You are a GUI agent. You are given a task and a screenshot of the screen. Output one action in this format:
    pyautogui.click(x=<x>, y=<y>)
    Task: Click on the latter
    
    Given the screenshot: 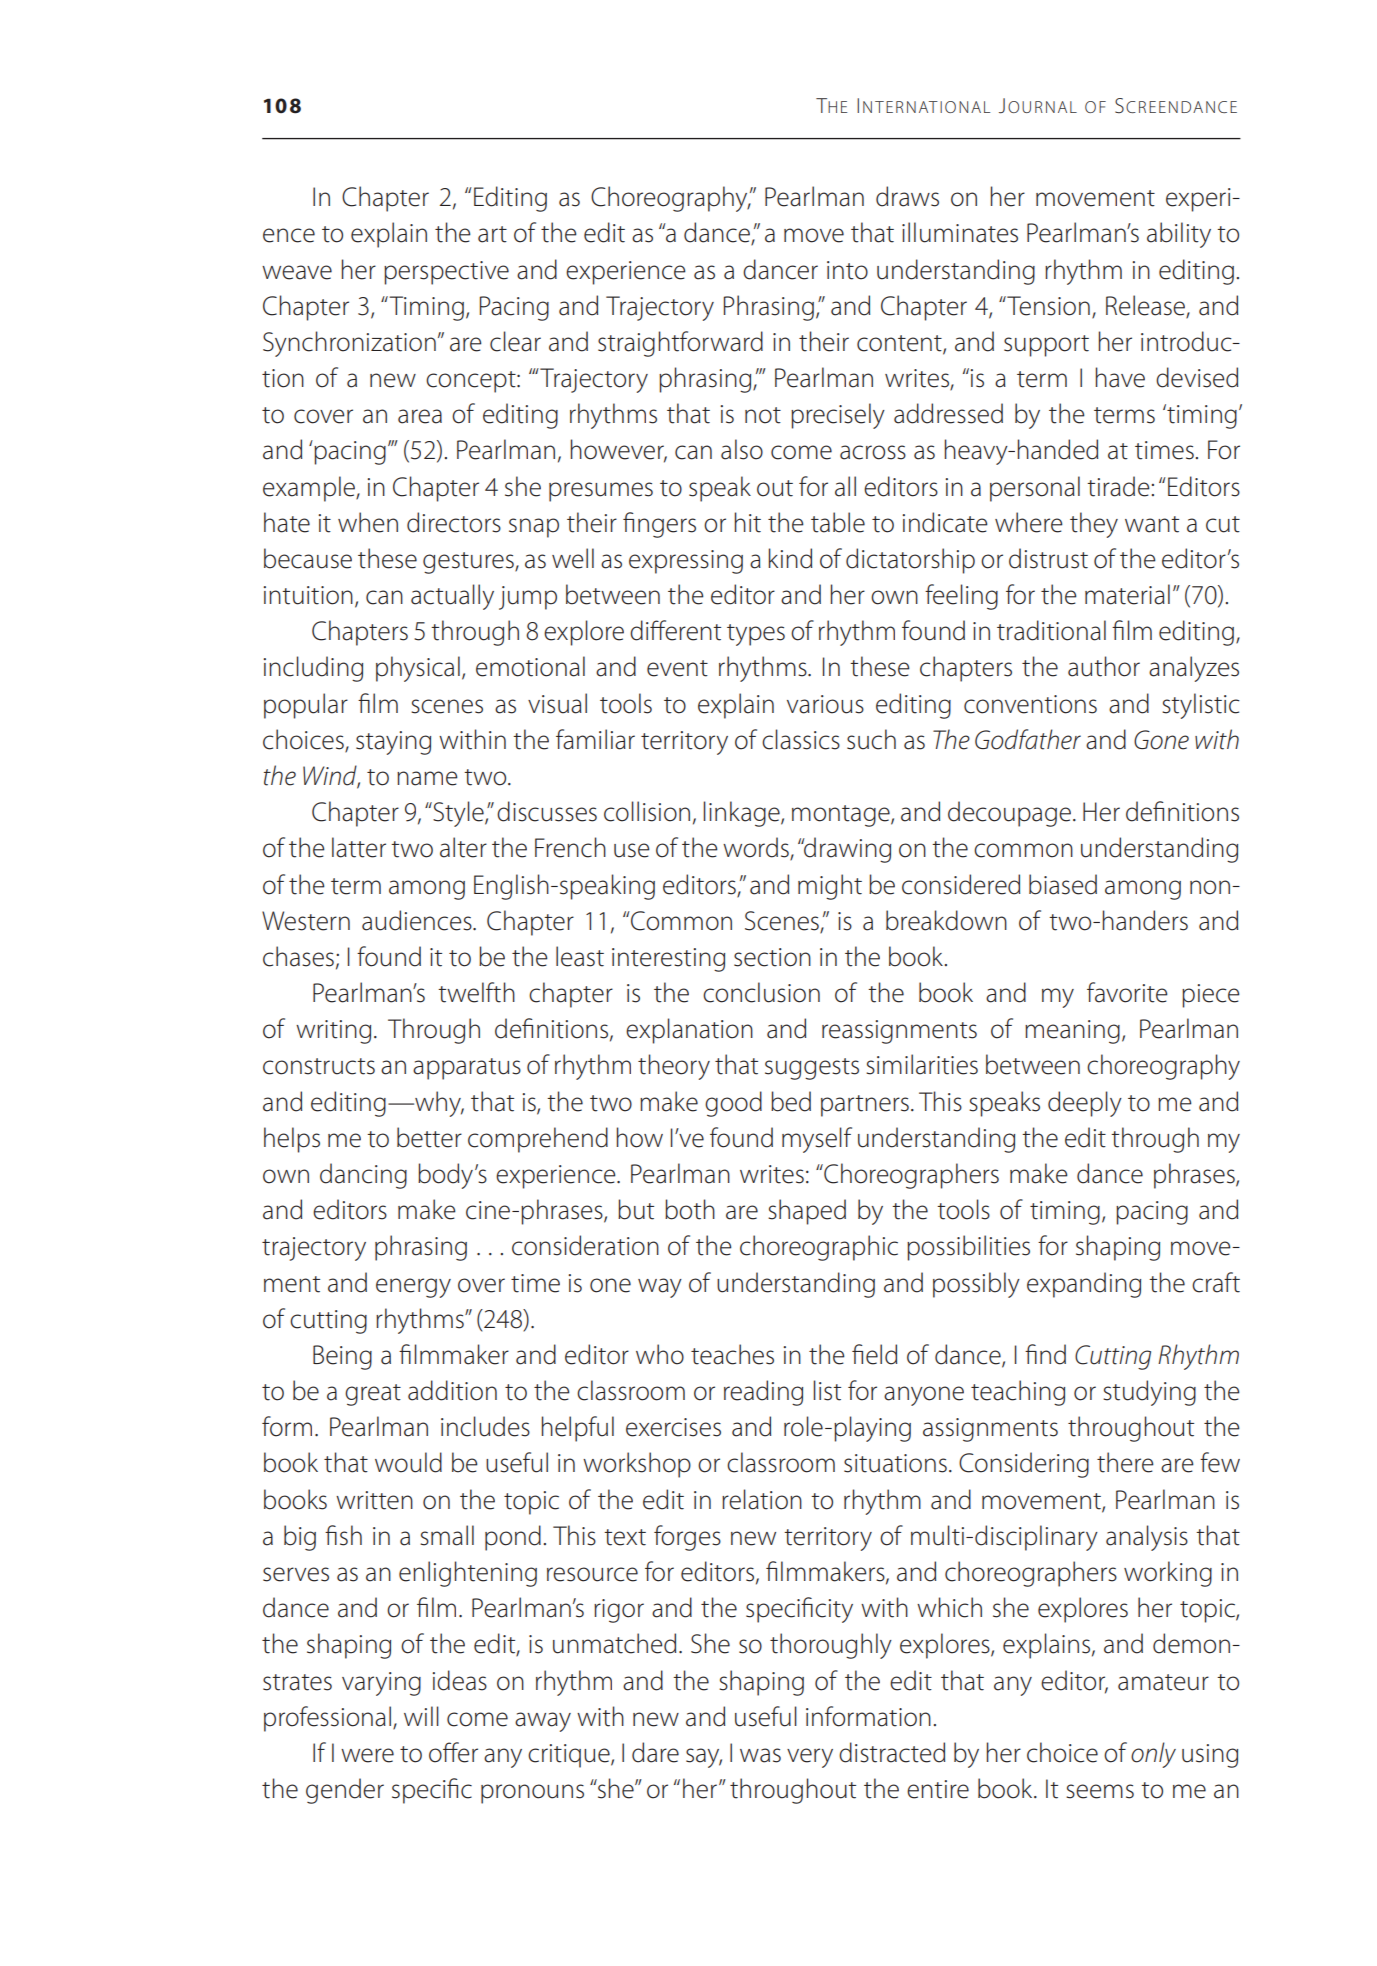 What is the action you would take?
    pyautogui.click(x=359, y=847)
